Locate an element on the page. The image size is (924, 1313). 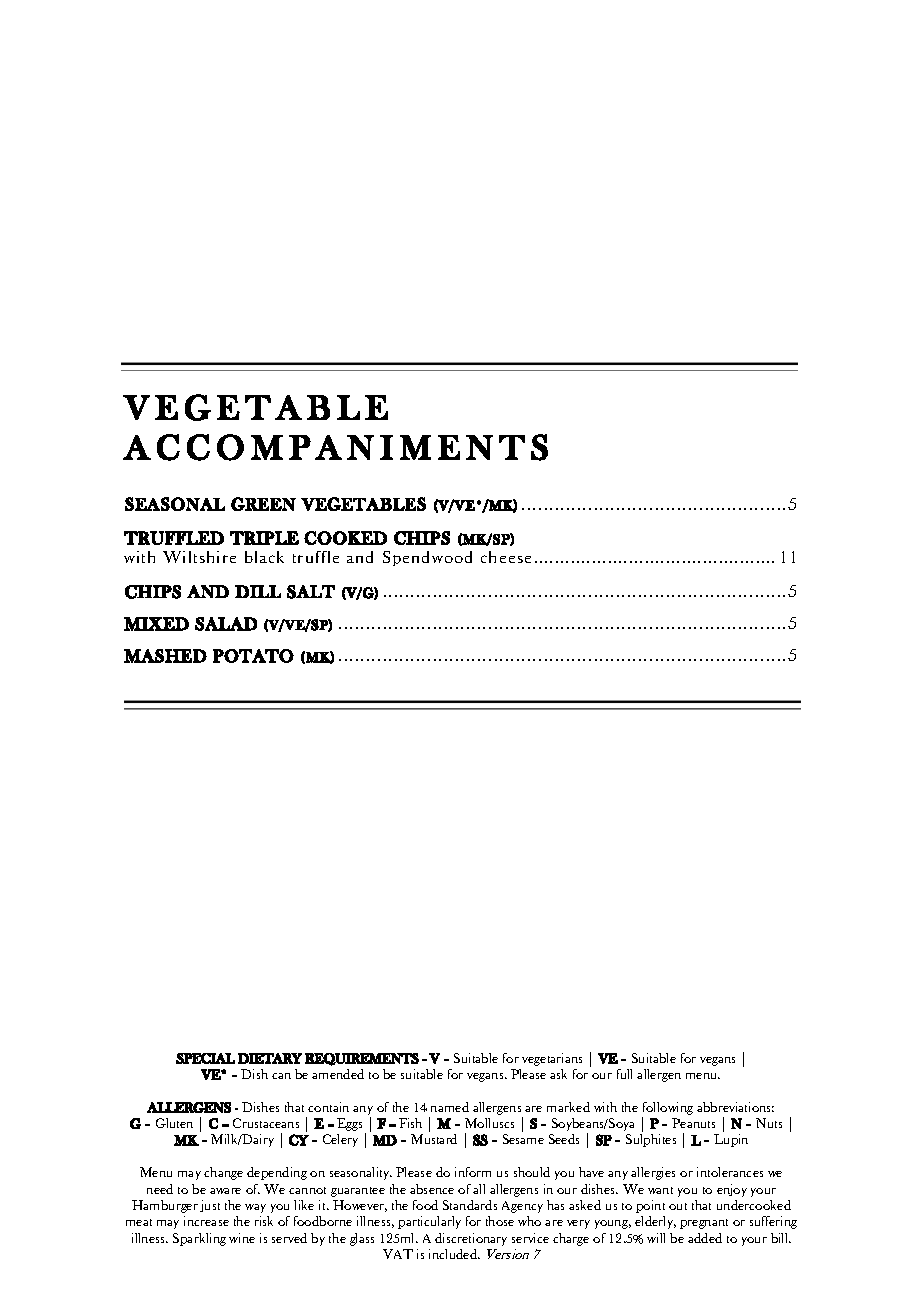
Gluten is located at coordinates (174, 1123).
